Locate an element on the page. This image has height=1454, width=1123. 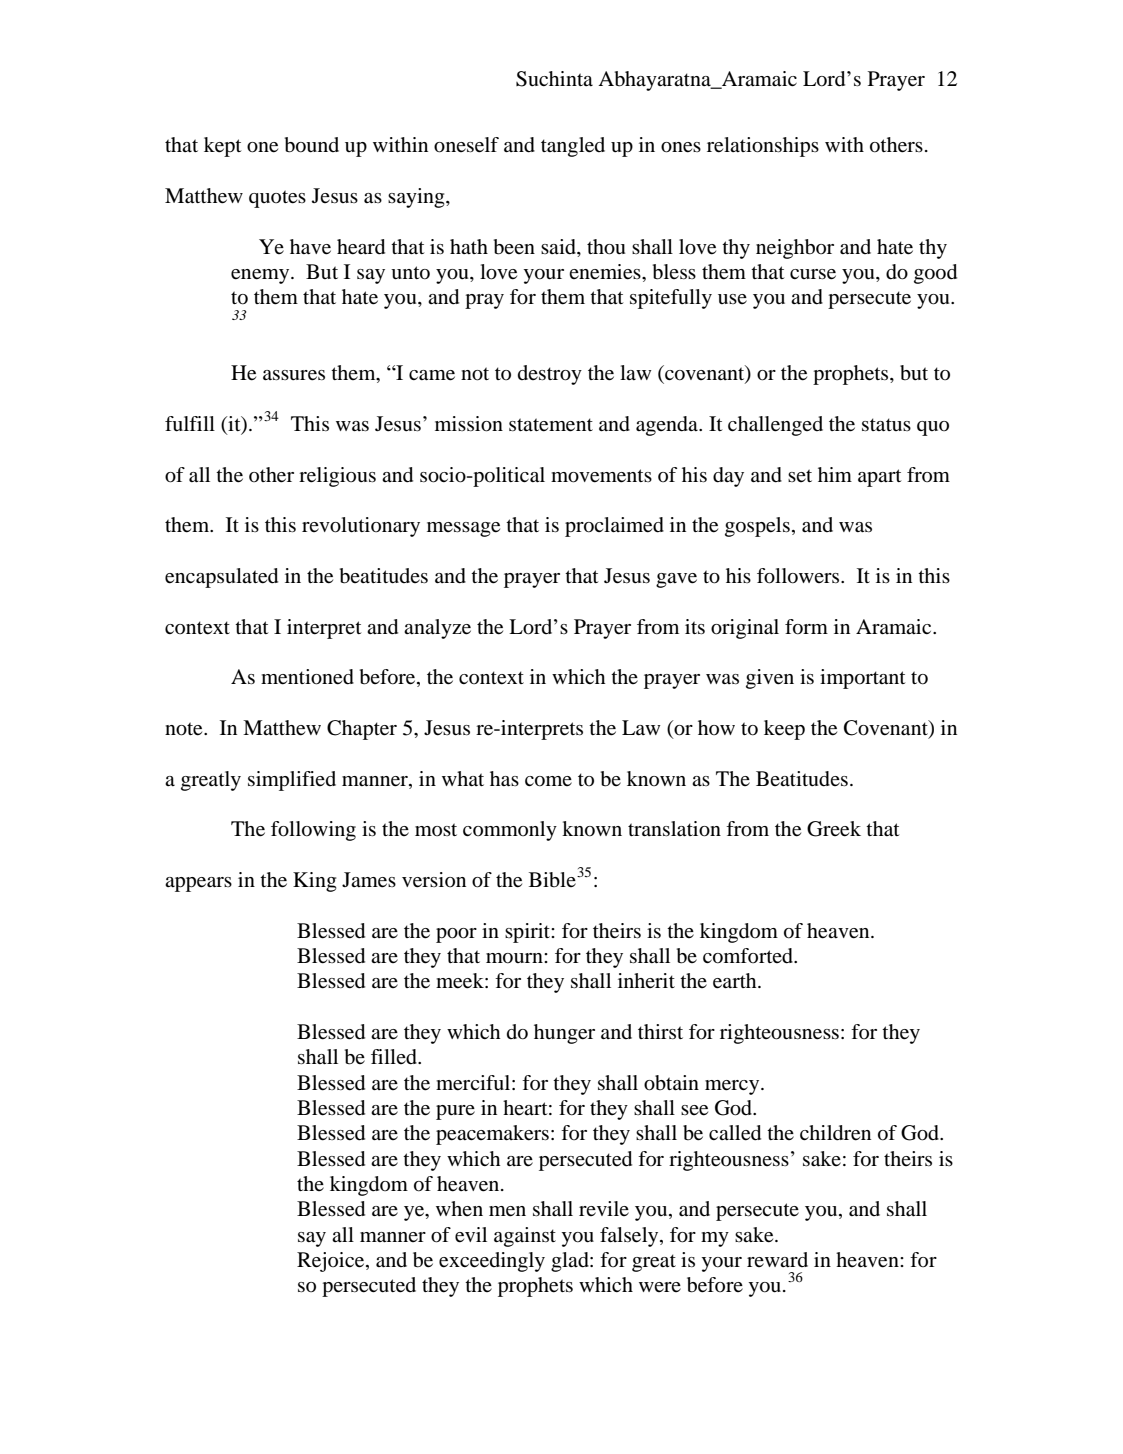
relationships is located at coordinates (763, 147).
